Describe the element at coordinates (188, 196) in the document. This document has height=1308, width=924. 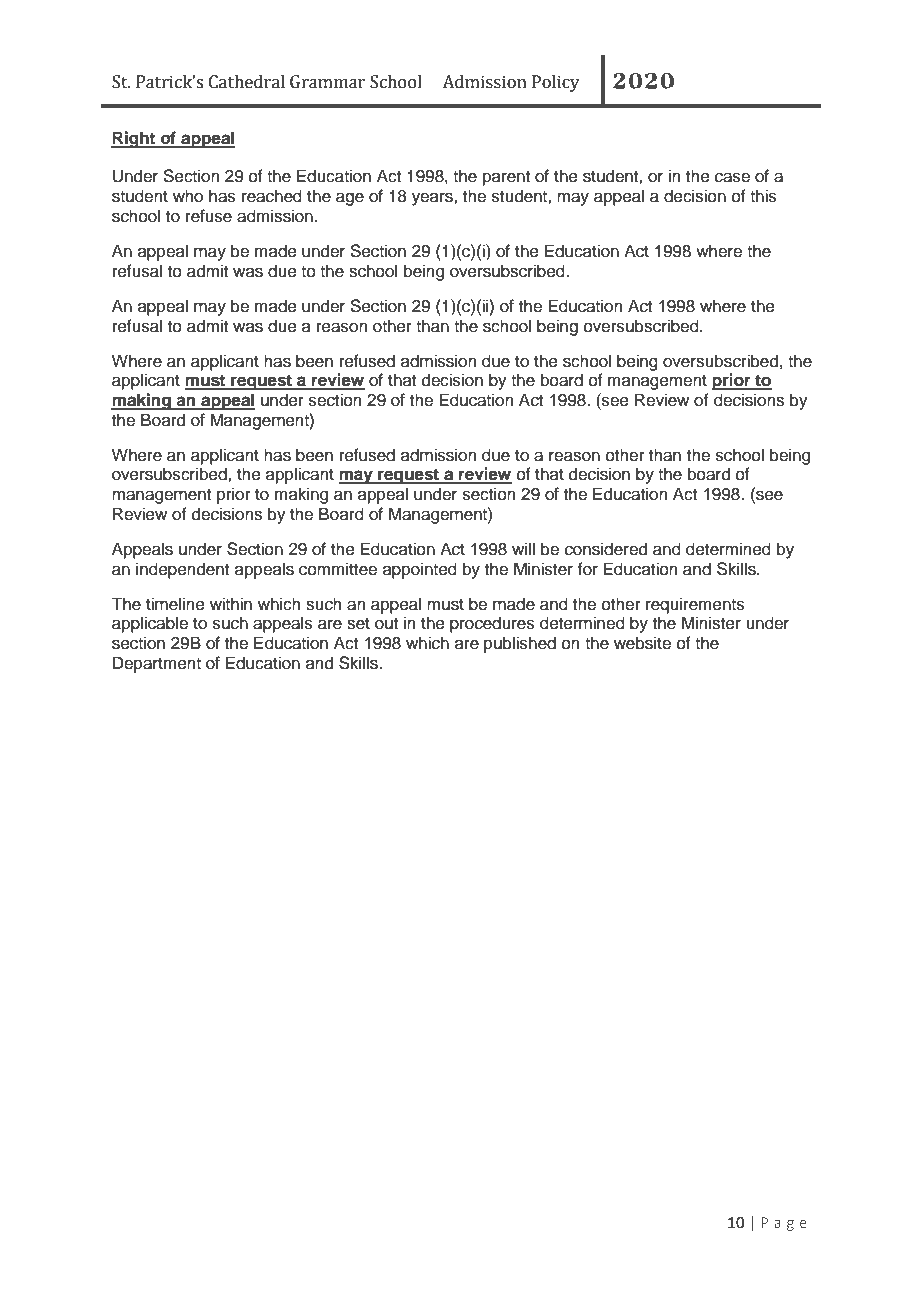
I see `who` at that location.
